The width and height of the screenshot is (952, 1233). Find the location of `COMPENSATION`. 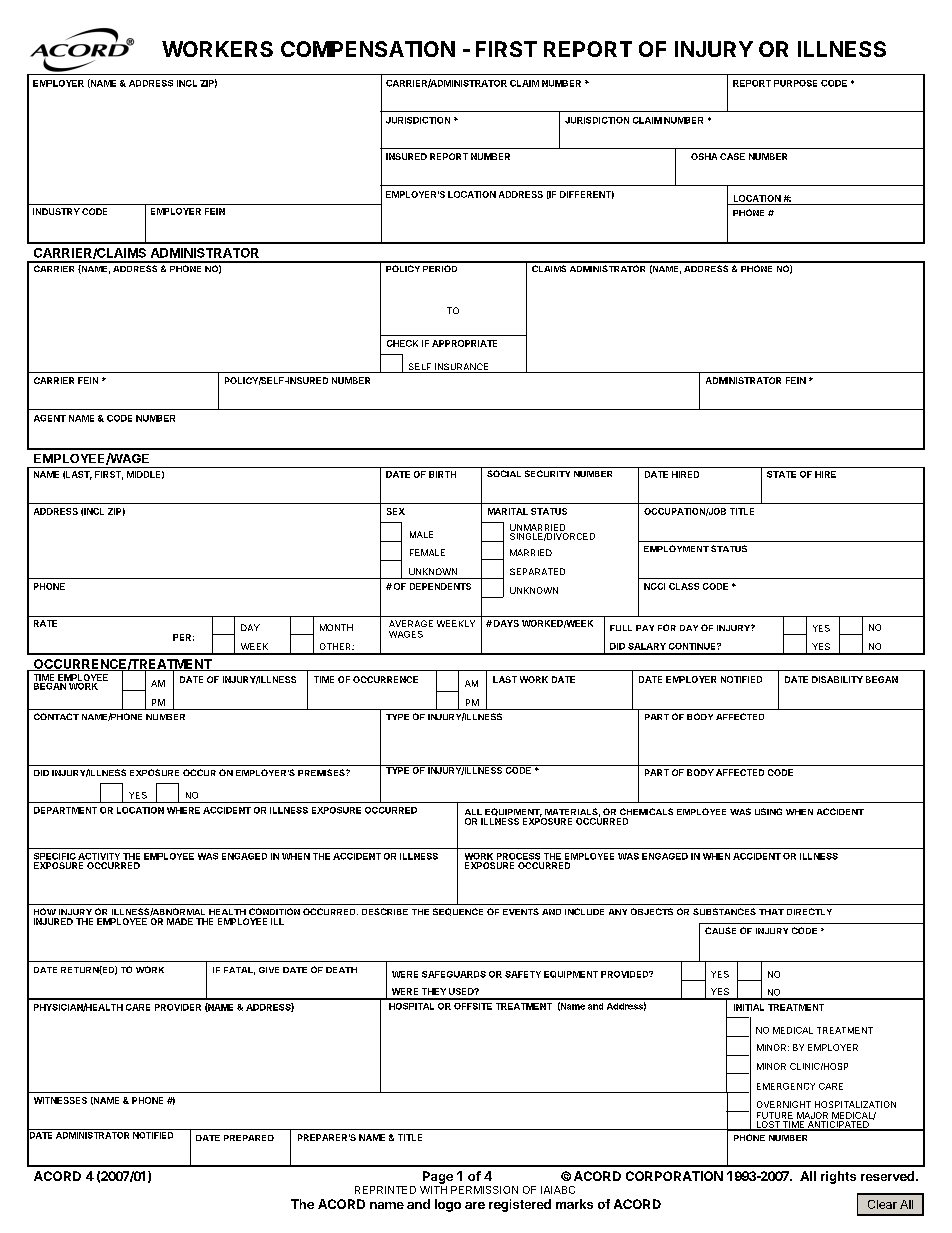

COMPENSATION is located at coordinates (368, 49).
